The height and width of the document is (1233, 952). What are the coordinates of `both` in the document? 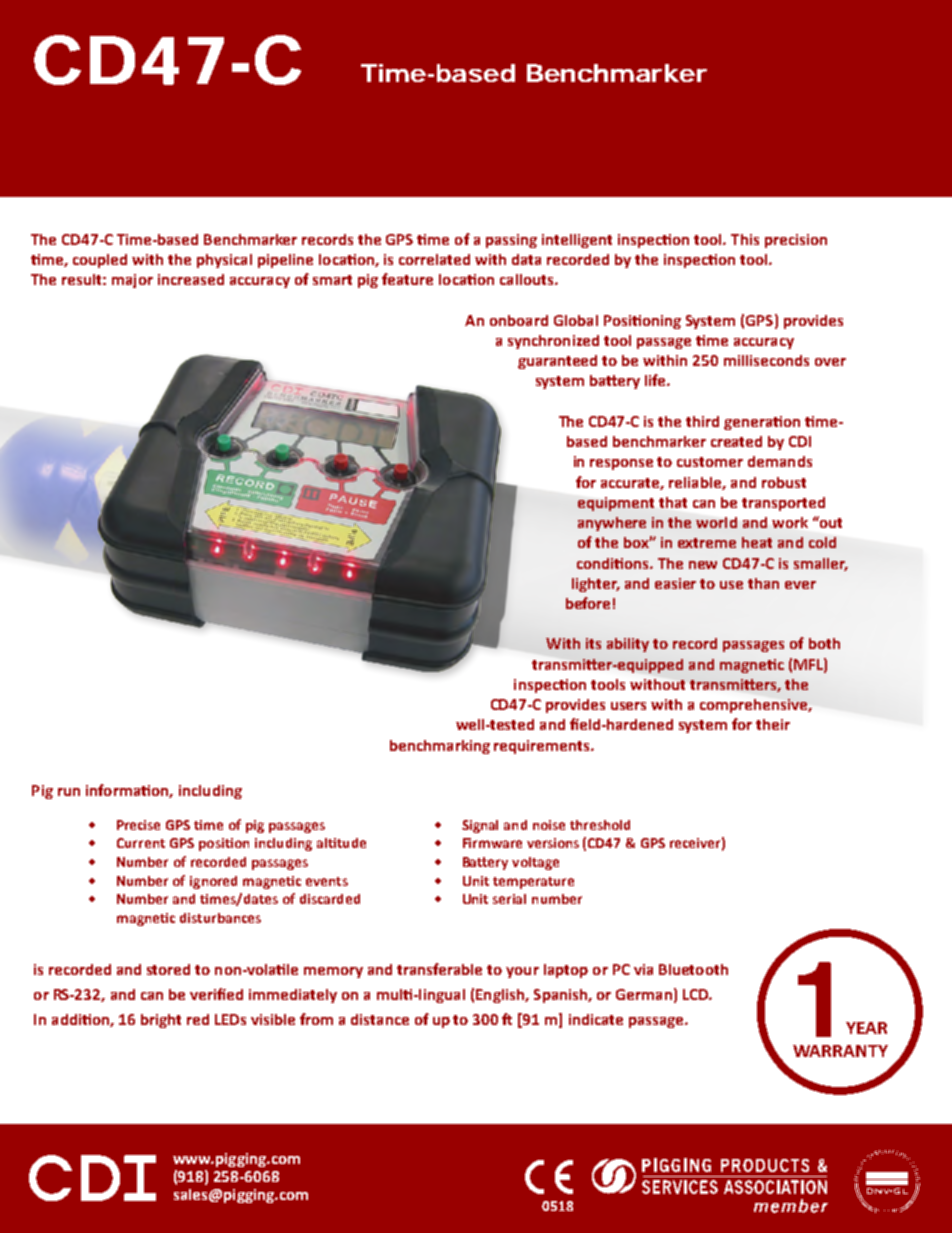 It's located at (824, 643).
